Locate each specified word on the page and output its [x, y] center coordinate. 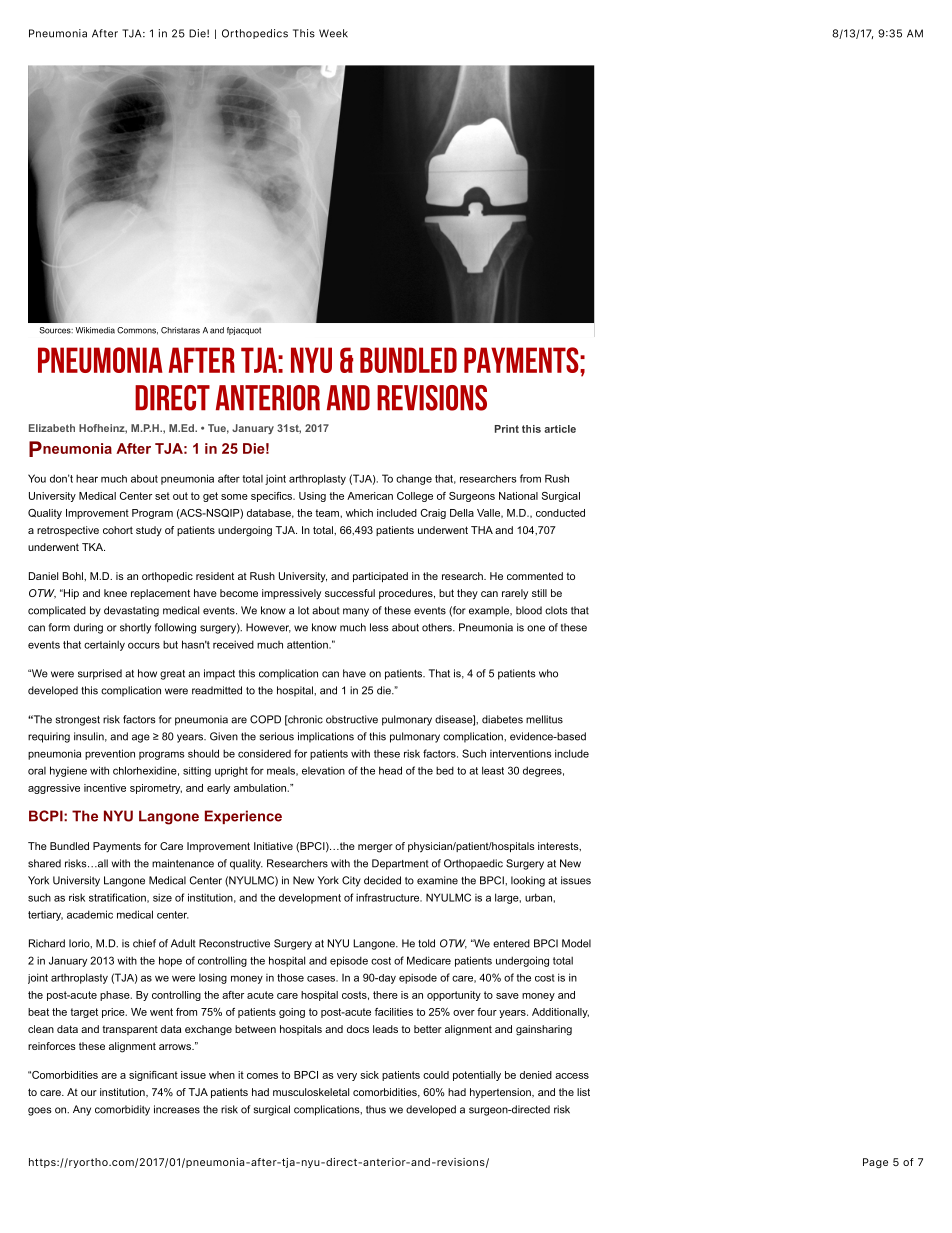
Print [507, 429]
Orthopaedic [473, 864]
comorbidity [122, 1110]
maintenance [183, 863]
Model [576, 943]
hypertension [501, 1093]
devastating [131, 611]
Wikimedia [95, 330]
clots [556, 610]
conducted [560, 513]
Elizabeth [52, 428]
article [560, 429]
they [467, 594]
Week [333, 33]
